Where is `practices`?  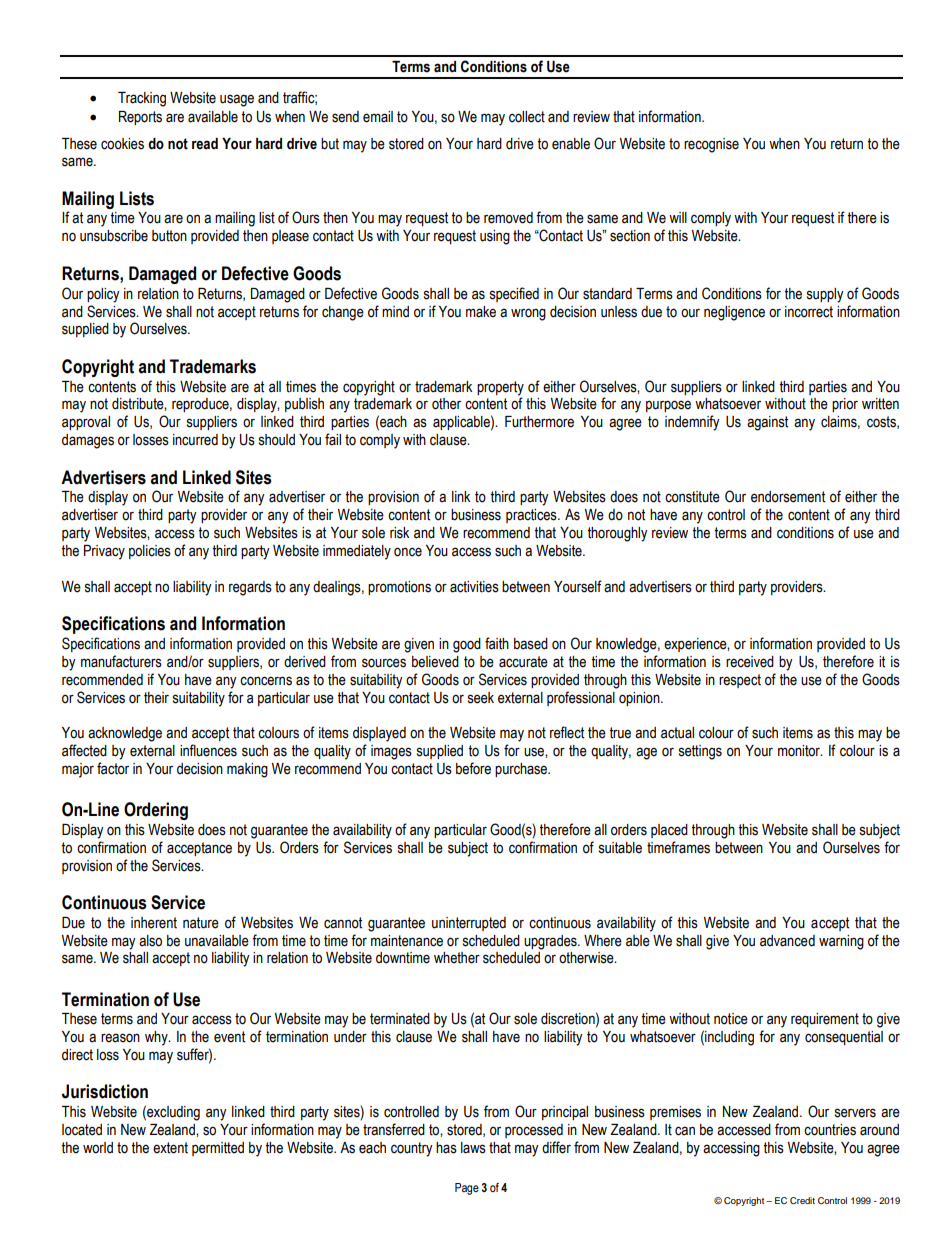 practices is located at coordinates (532, 516).
